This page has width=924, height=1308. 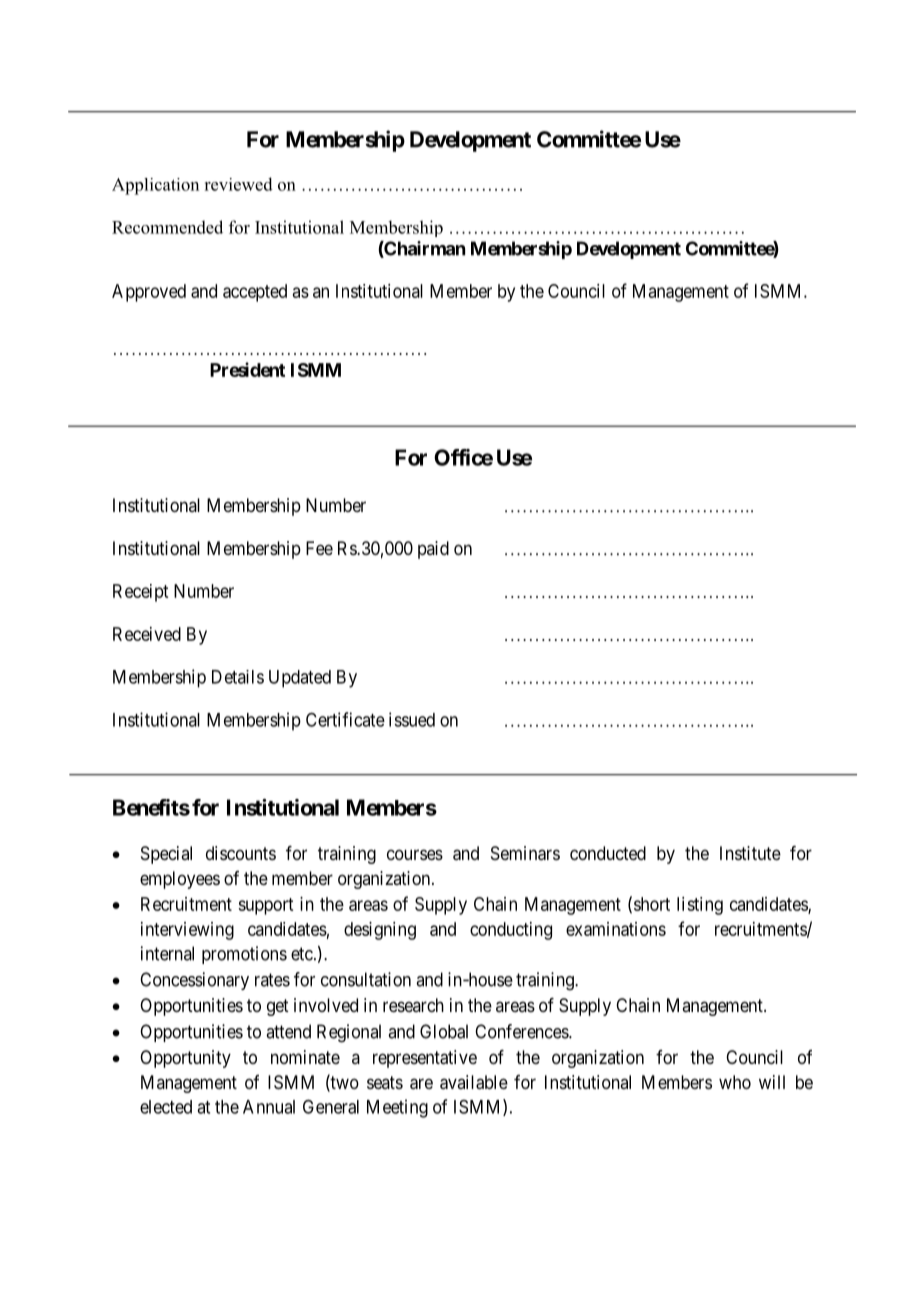 What do you see at coordinates (415, 854) in the page?
I see `courses` at bounding box center [415, 854].
